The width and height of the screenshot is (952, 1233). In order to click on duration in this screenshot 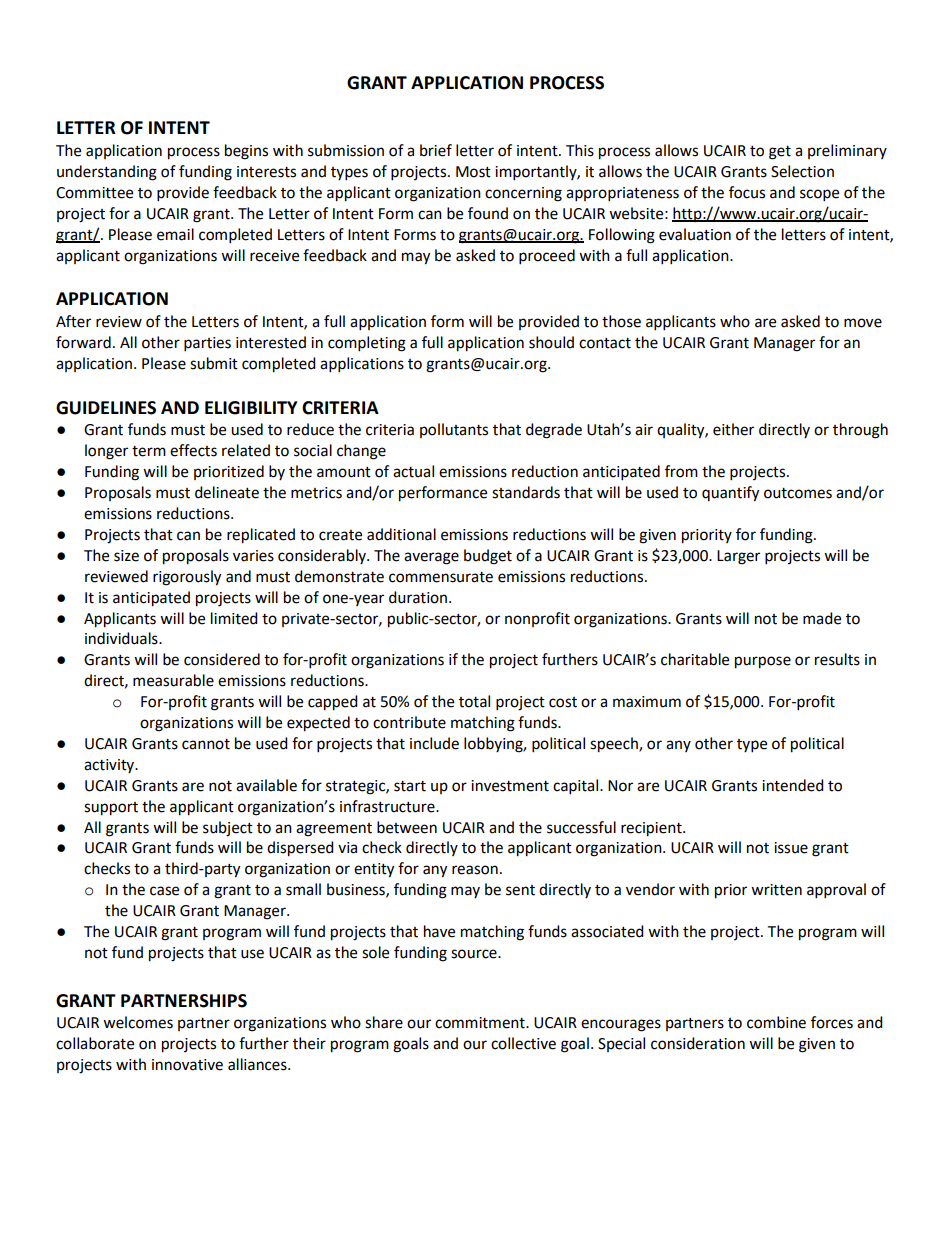, I will do `click(419, 597)`.
